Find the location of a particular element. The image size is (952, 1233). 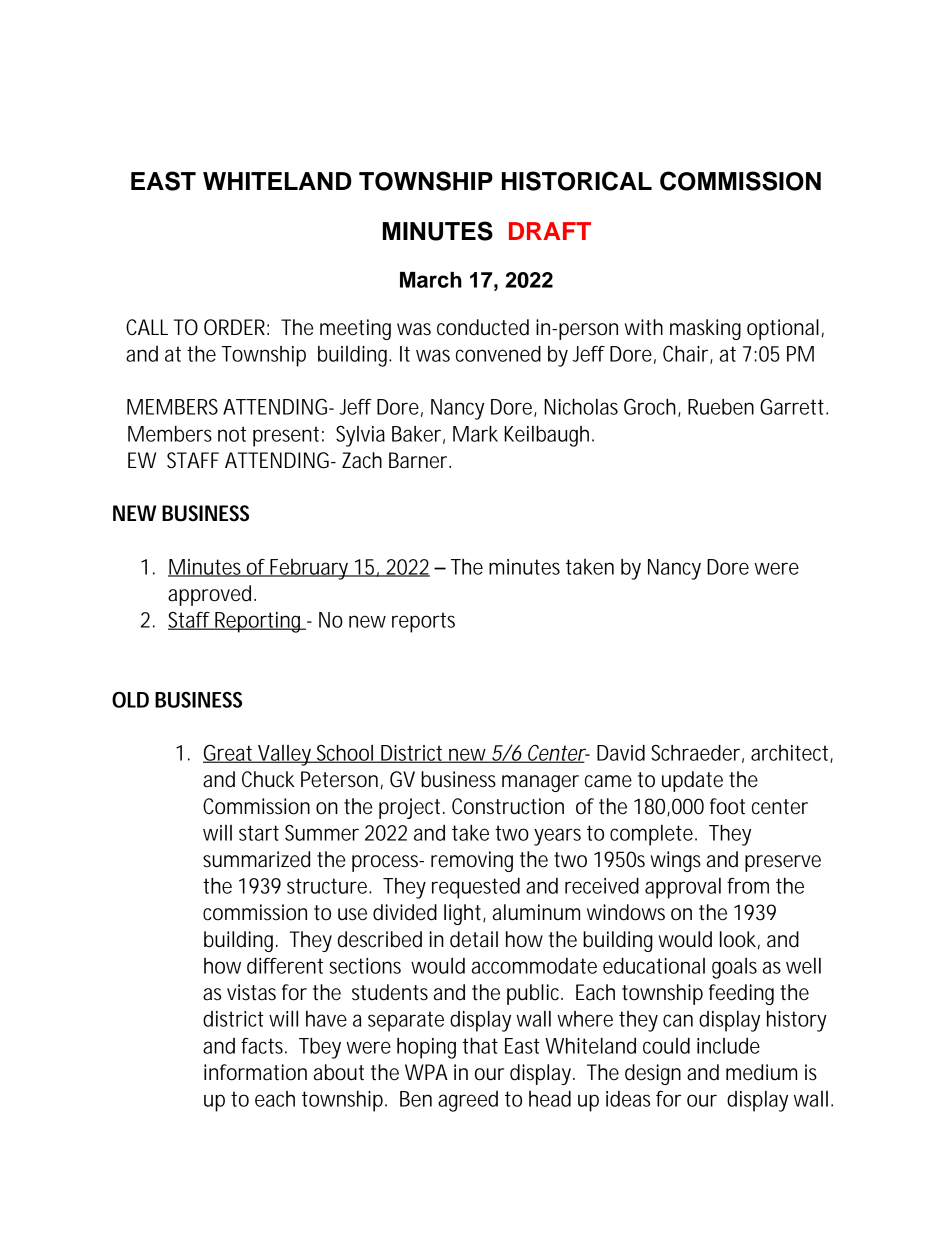

agreed is located at coordinates (468, 1101).
